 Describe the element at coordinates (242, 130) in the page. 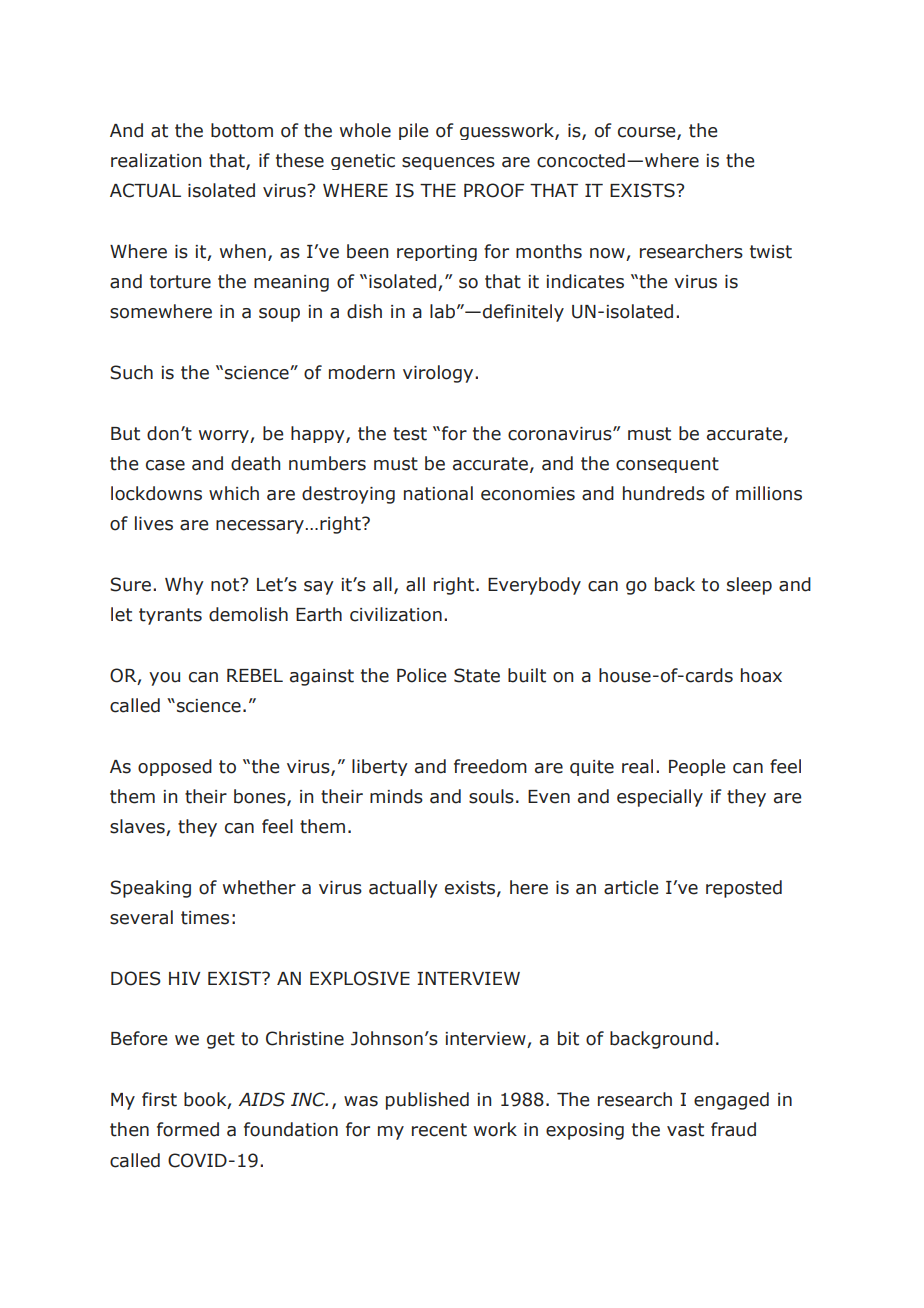

I see `bottom` at that location.
